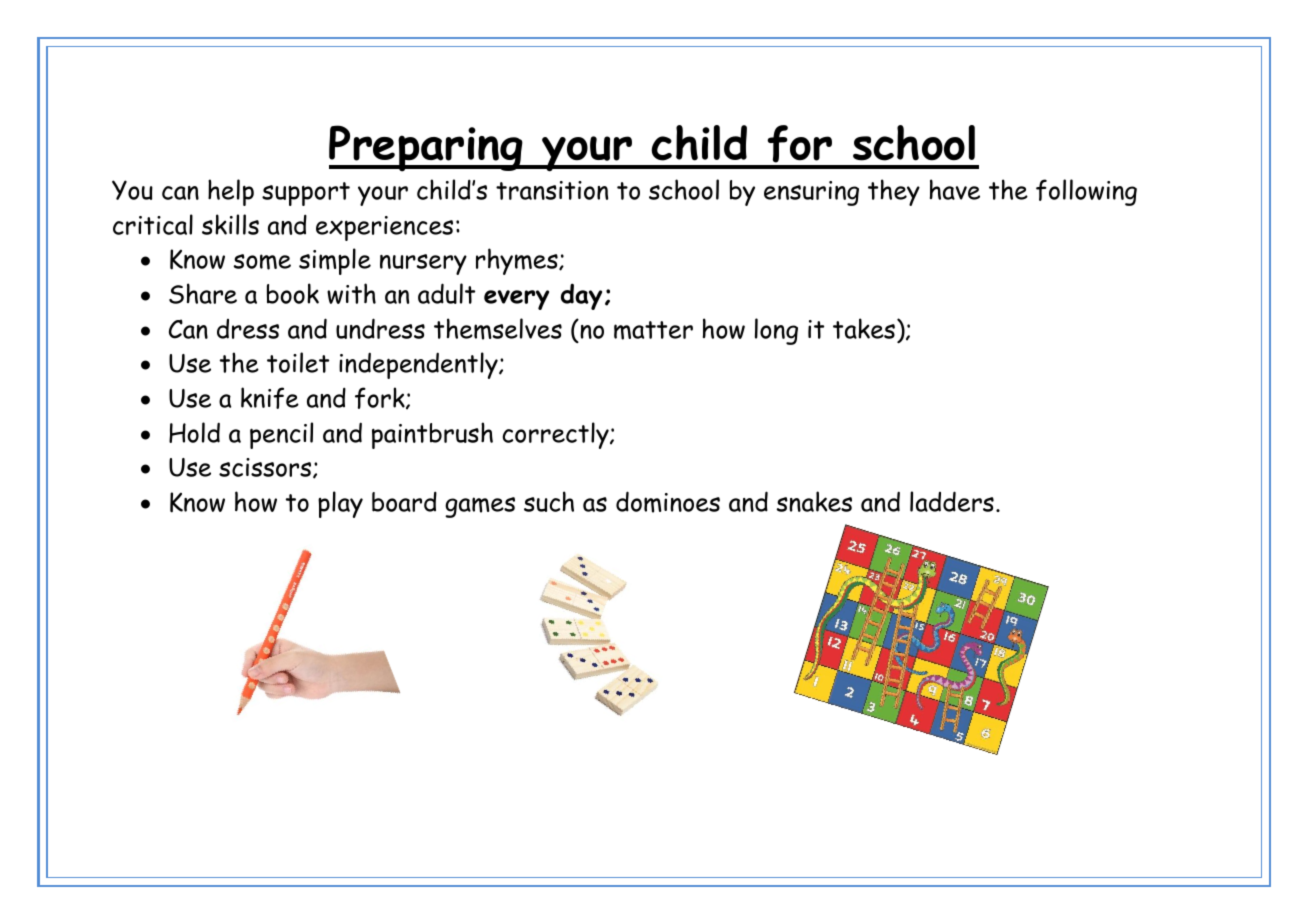 Image resolution: width=1308 pixels, height=924 pixels. Describe the element at coordinates (427, 148) in the screenshot. I see `Preparing` at that location.
